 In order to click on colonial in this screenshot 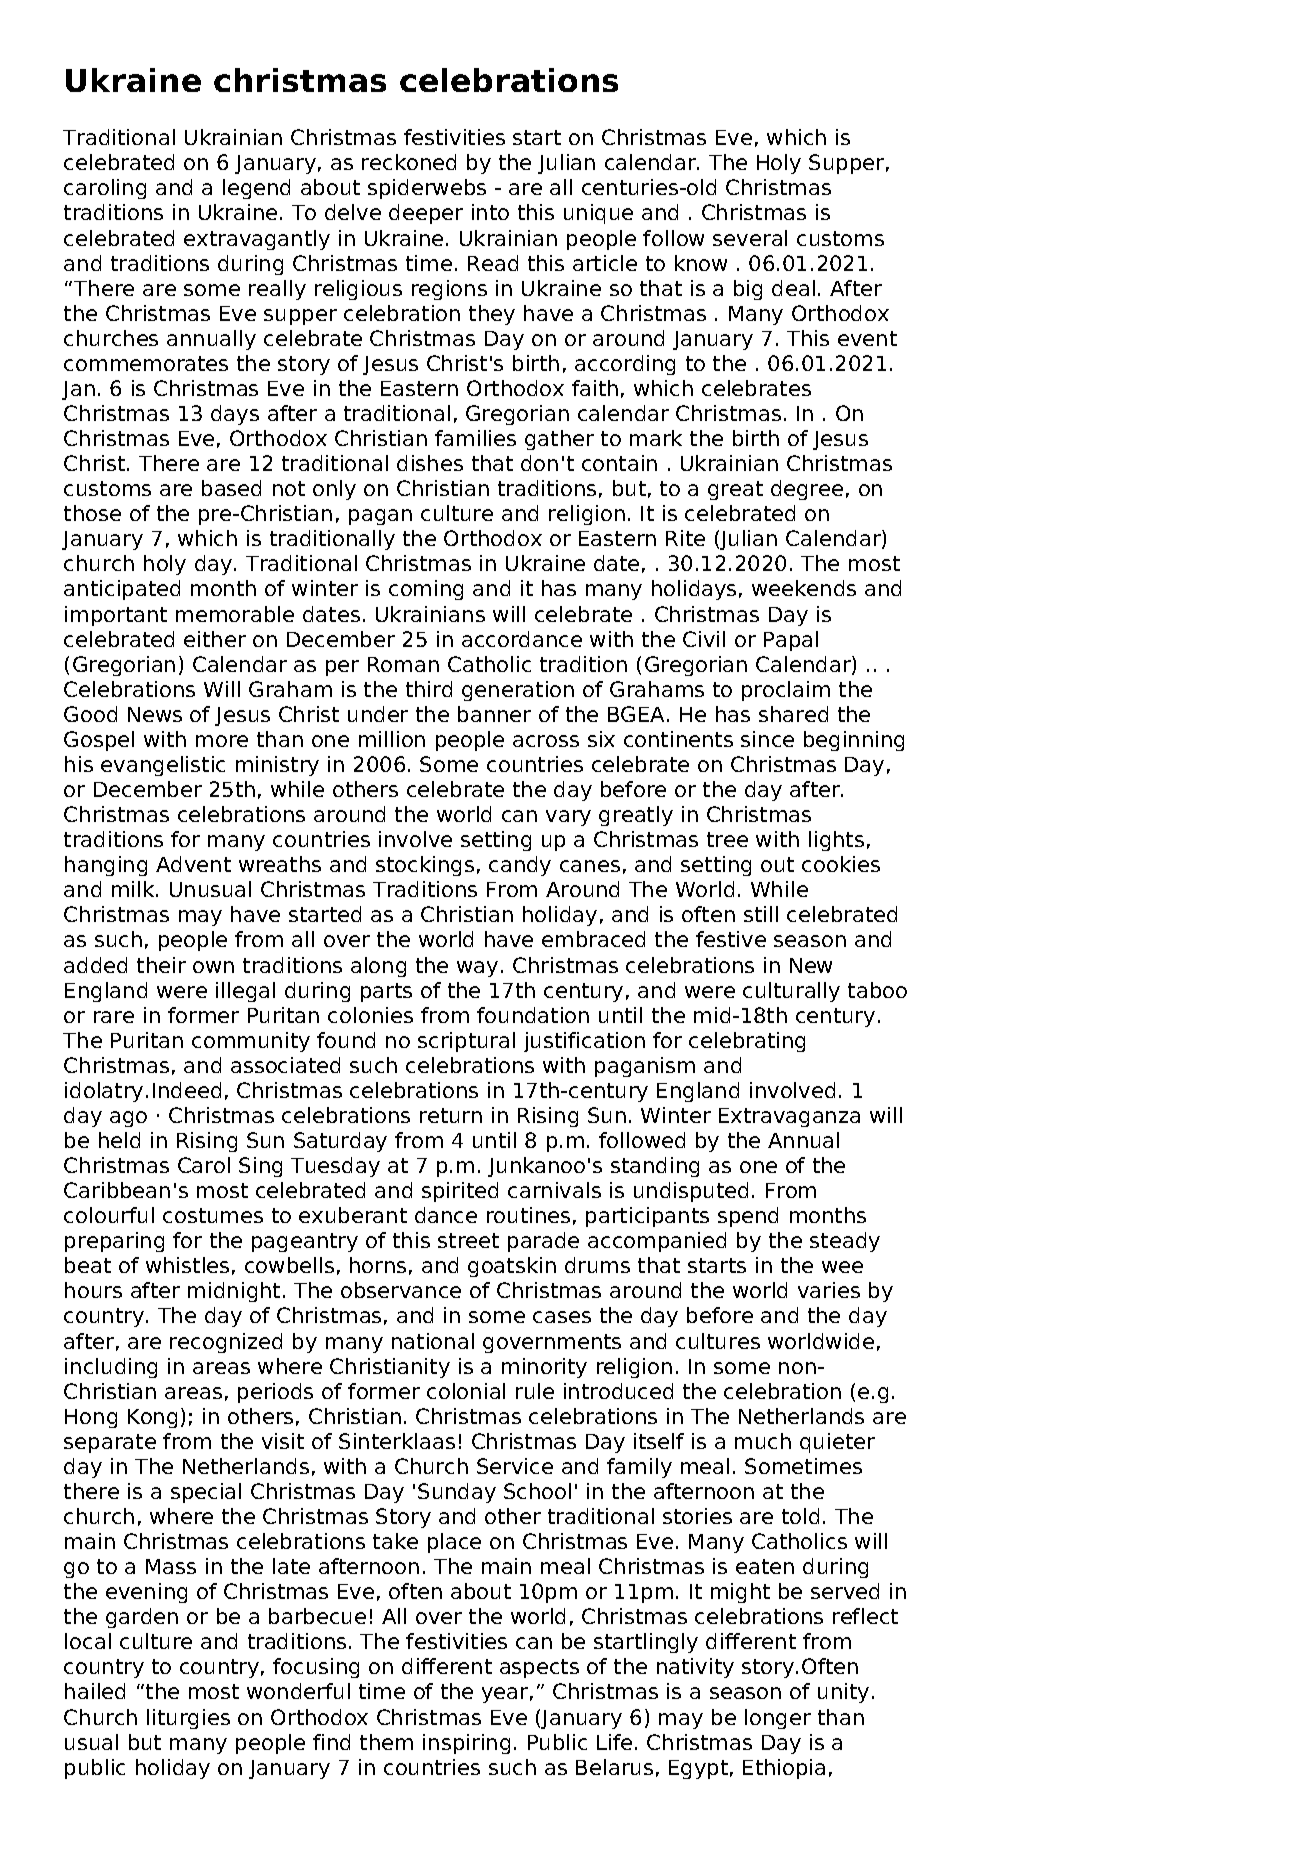, I will do `click(466, 1391)`.
